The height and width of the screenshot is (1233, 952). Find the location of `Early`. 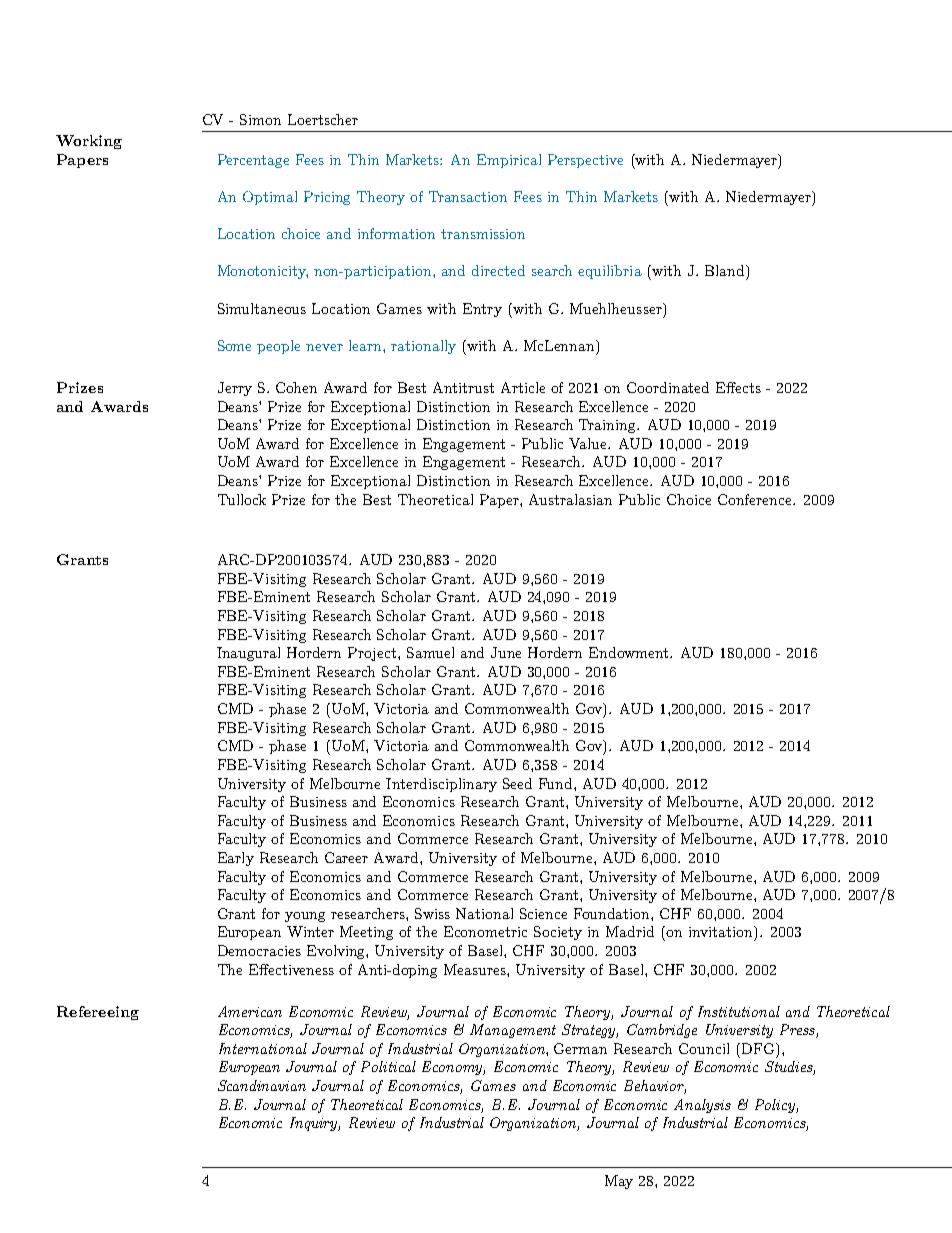

Early is located at coordinates (236, 859).
